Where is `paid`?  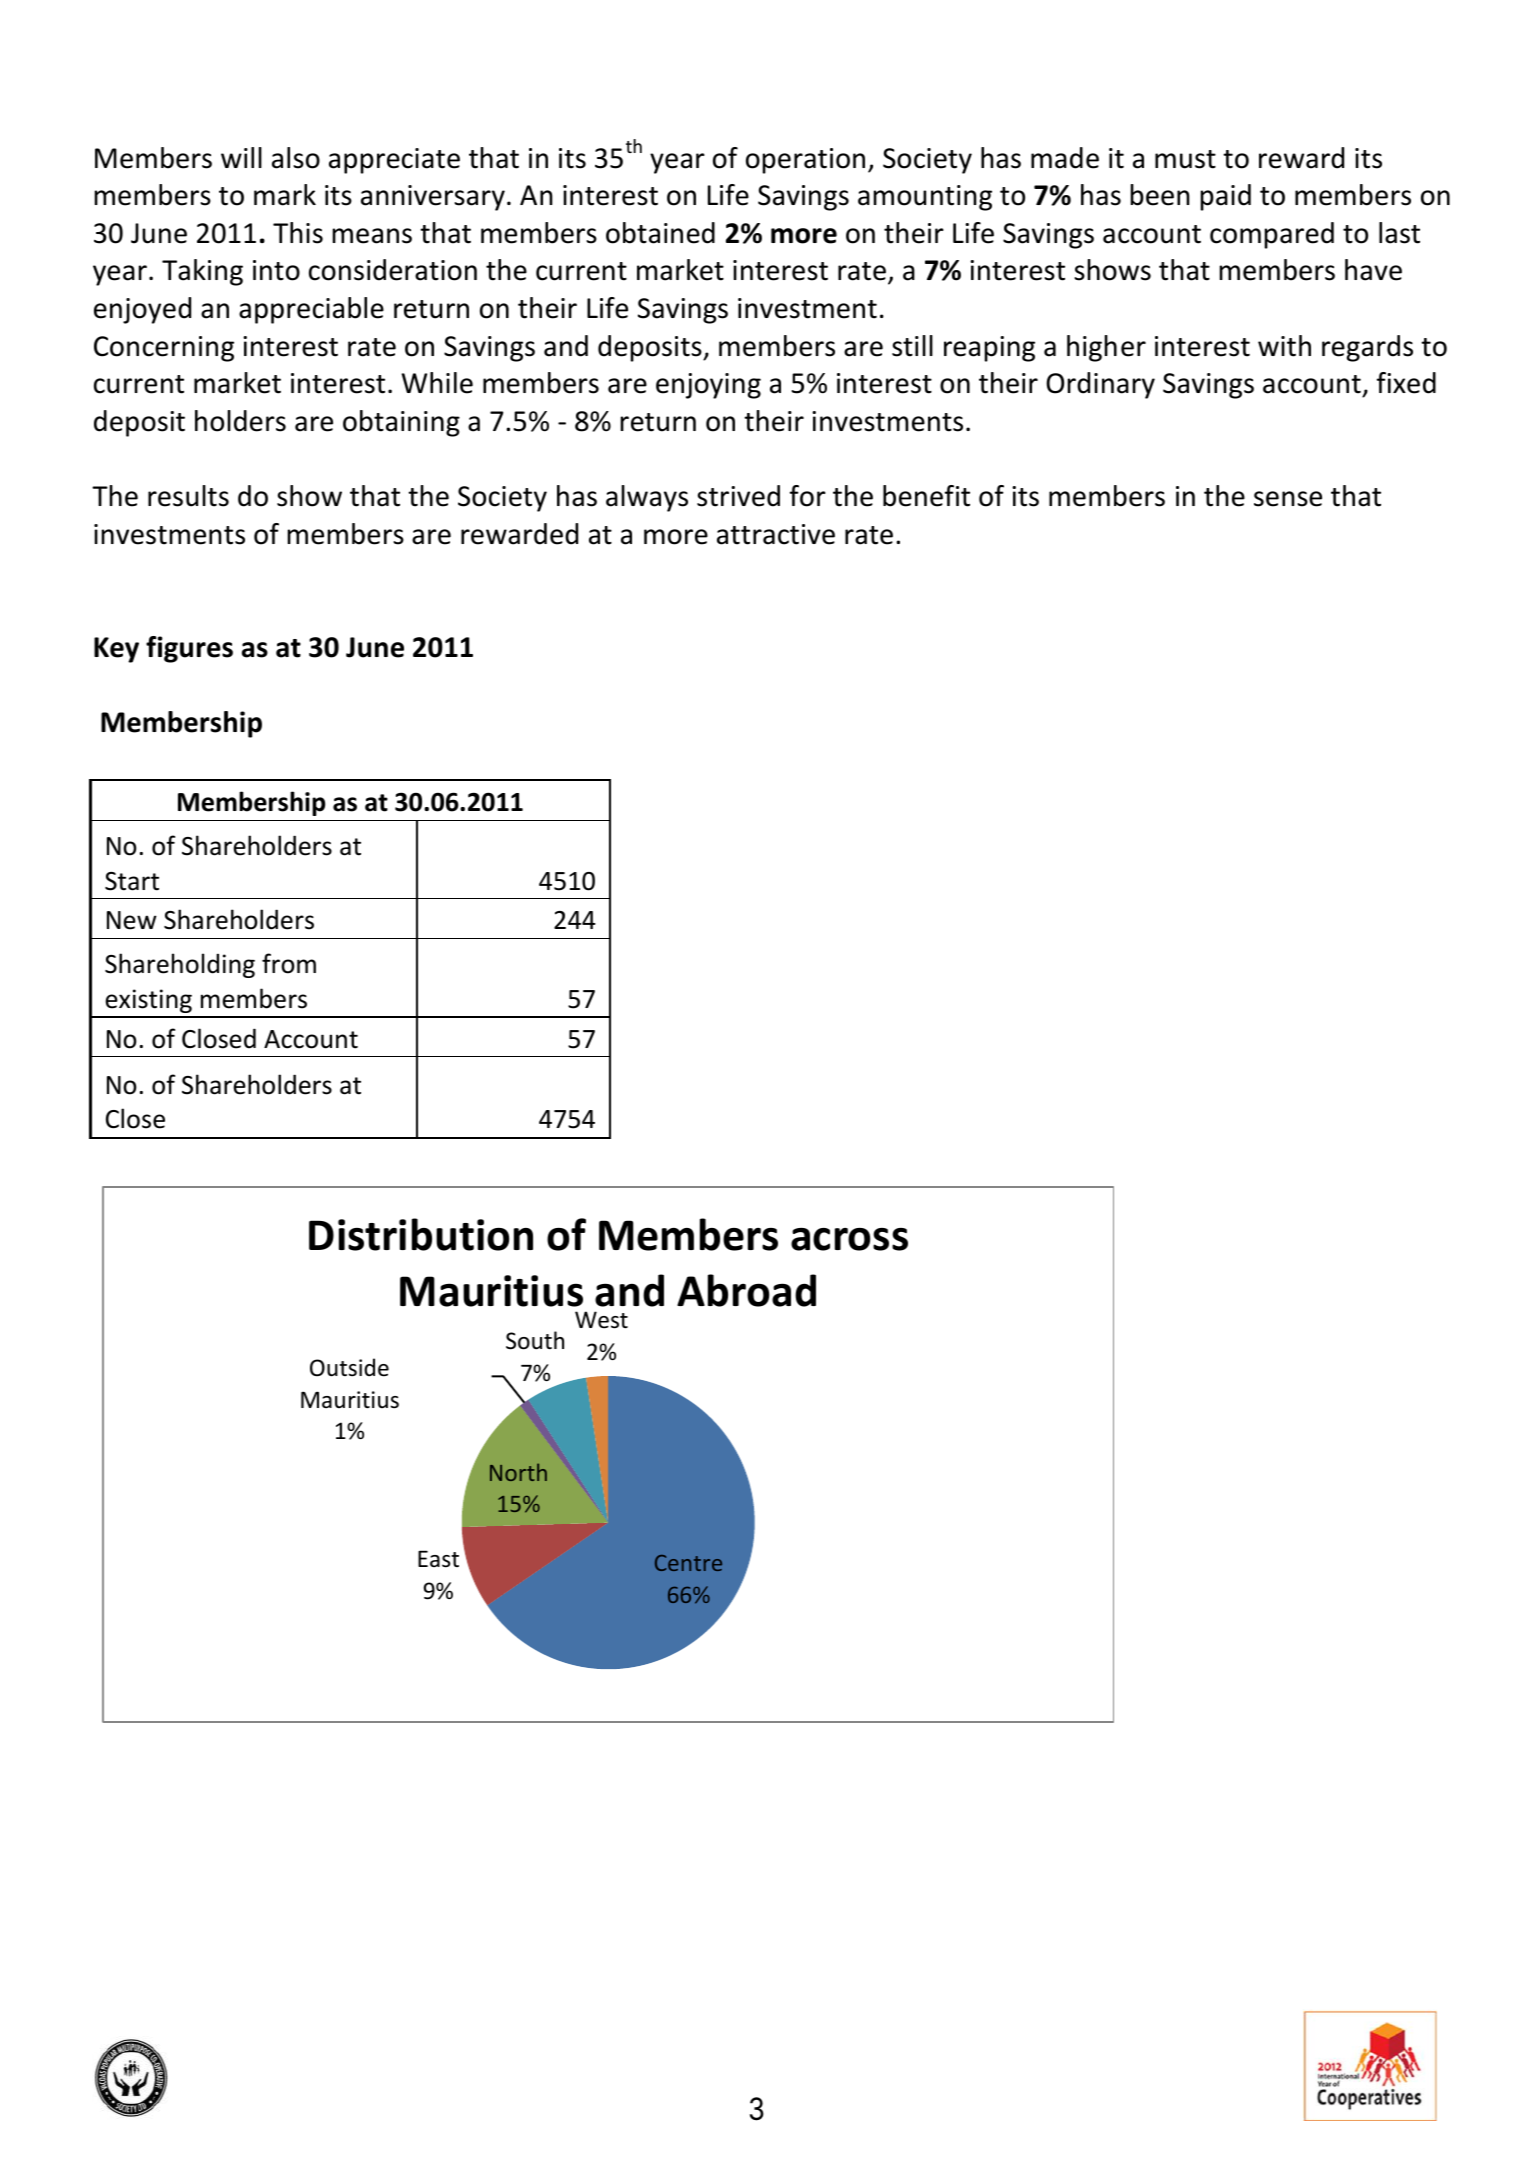
paid is located at coordinates (1225, 197).
